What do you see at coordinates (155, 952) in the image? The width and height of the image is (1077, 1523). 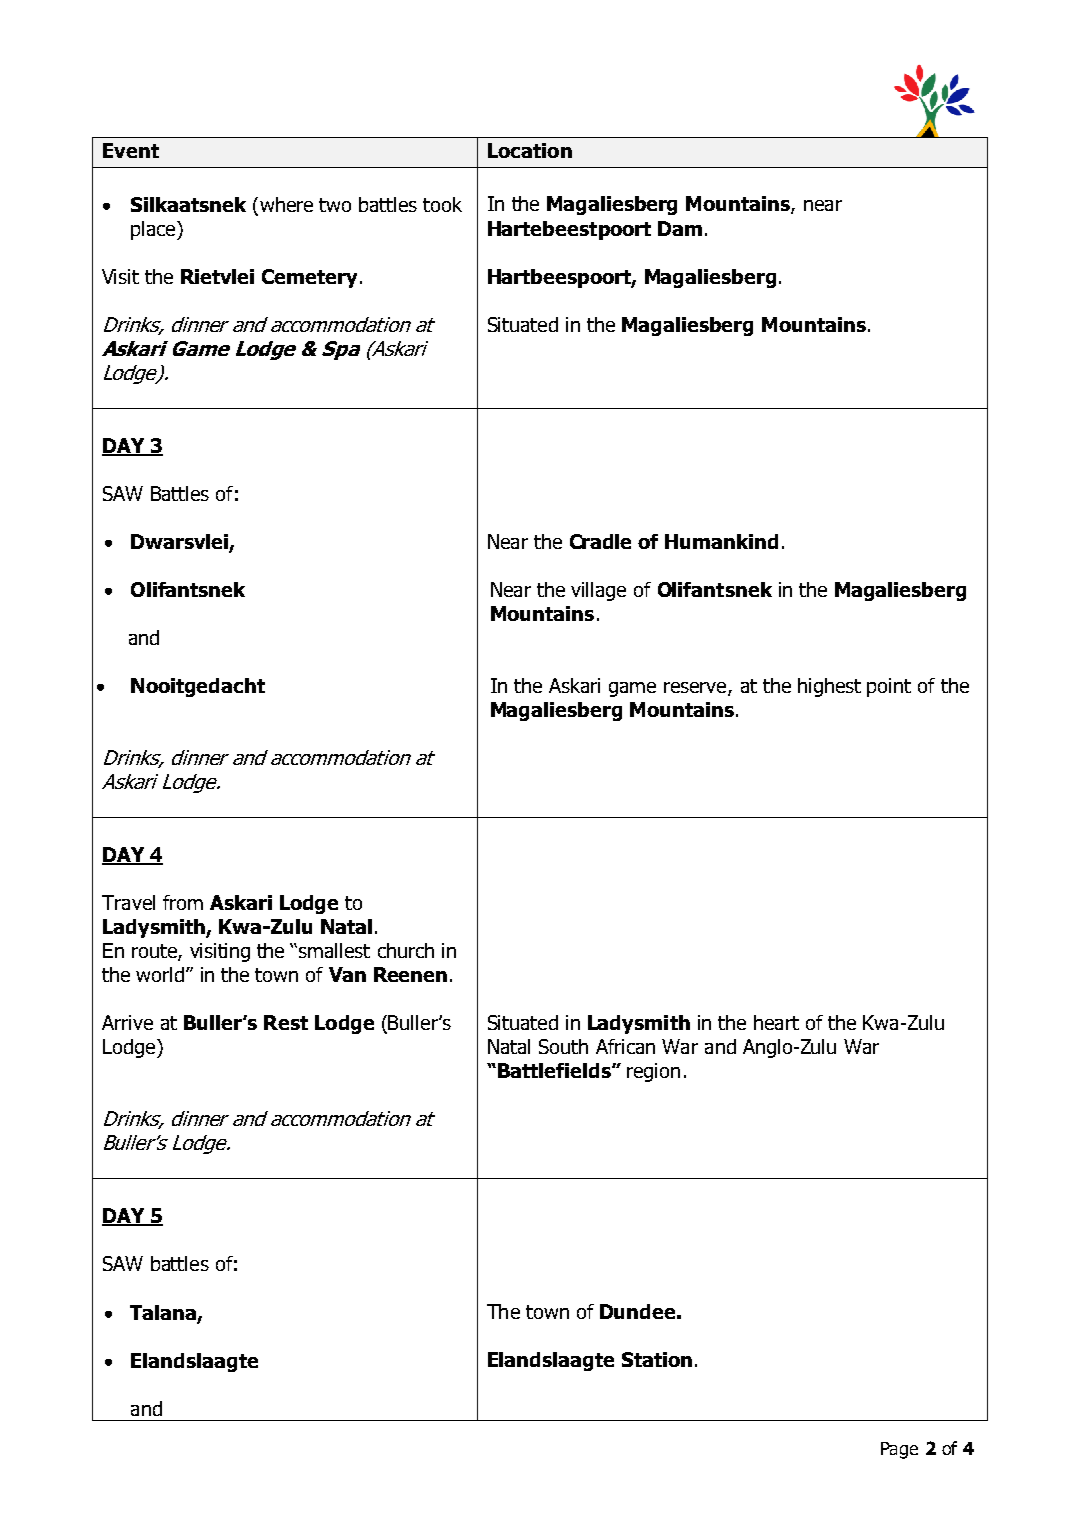 I see `route` at bounding box center [155, 952].
